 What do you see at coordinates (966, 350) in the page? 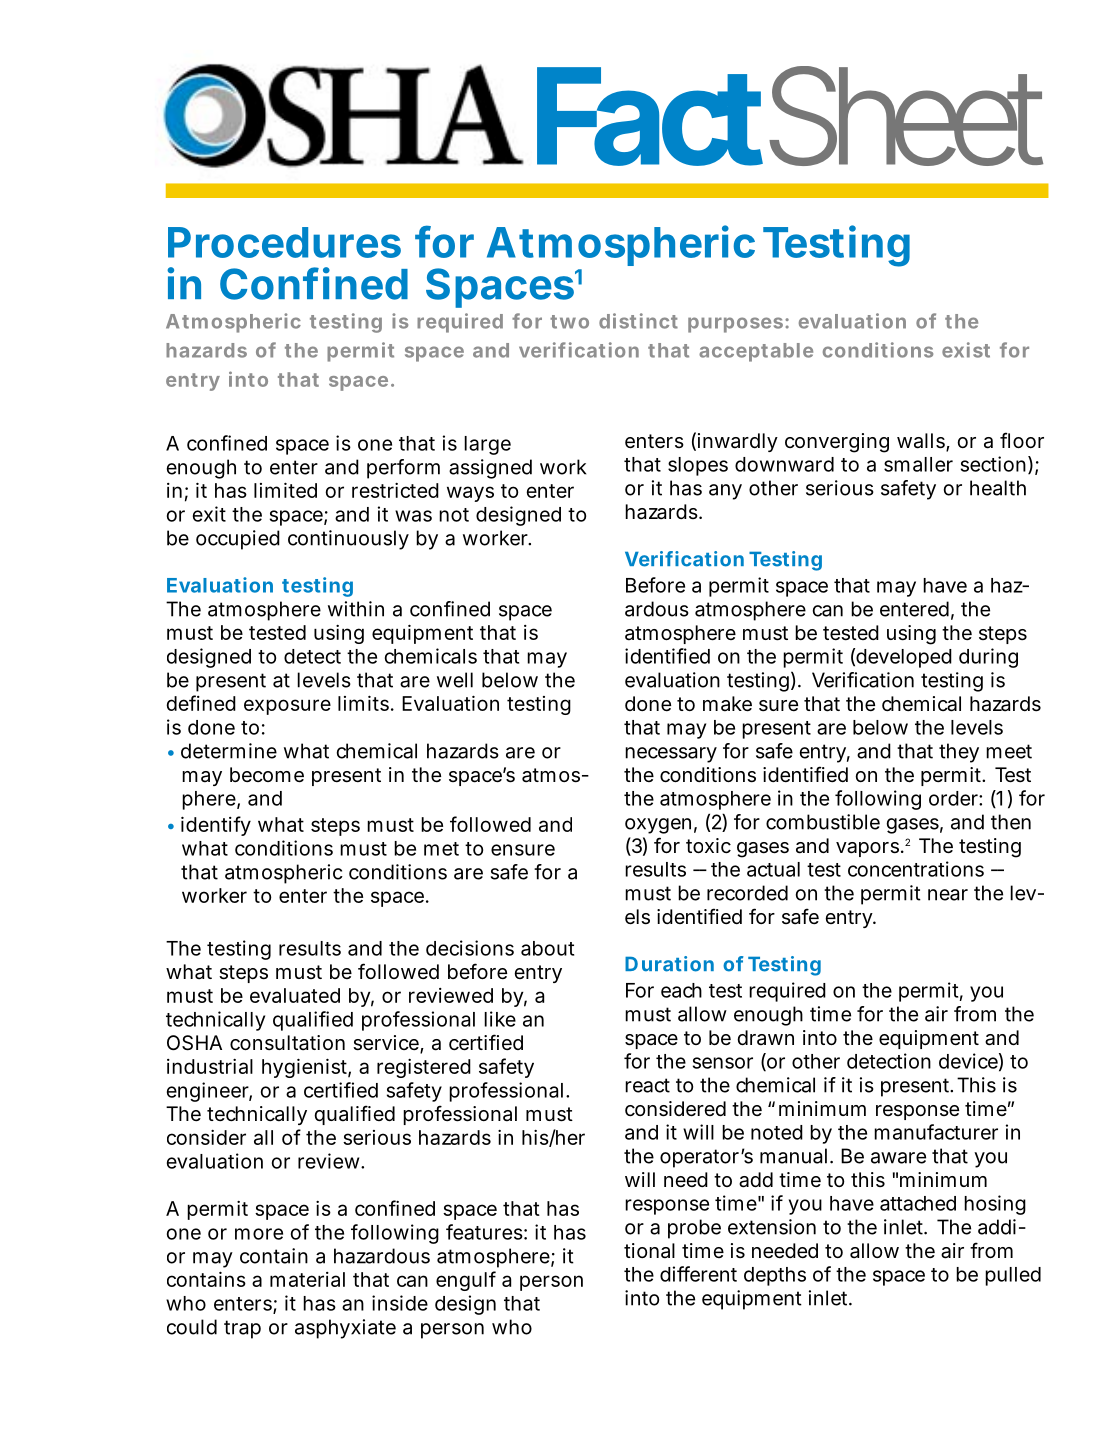
I see `exist` at bounding box center [966, 350].
